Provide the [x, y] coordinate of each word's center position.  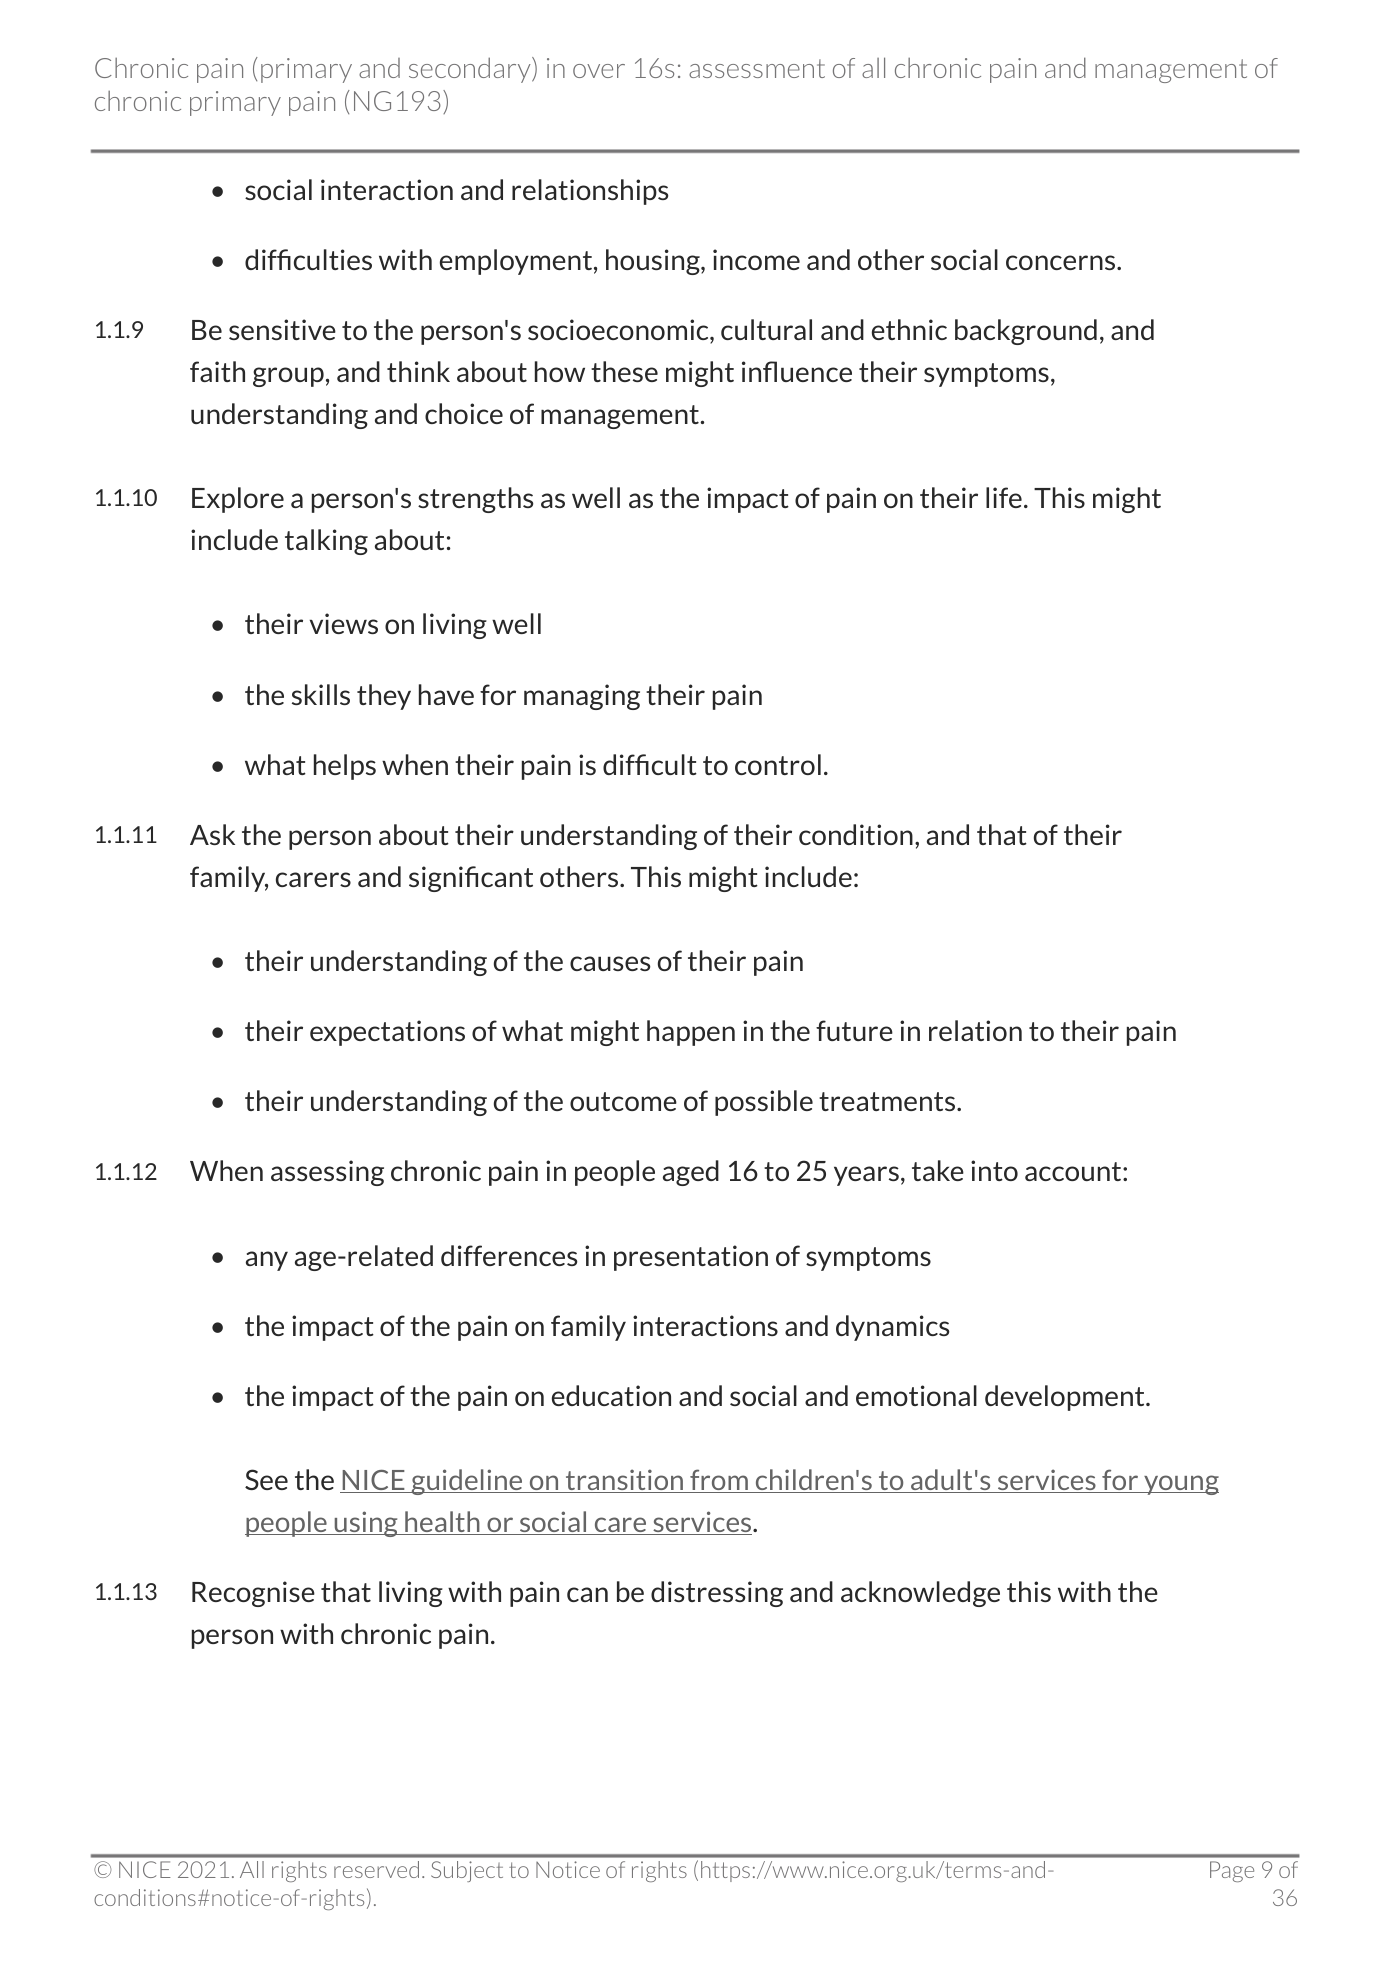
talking [326, 542]
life [1004, 497]
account [1074, 1171]
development [1066, 1398]
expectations [387, 1033]
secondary [471, 70]
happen [691, 1033]
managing [582, 697]
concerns [1062, 262]
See [266, 1479]
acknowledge [920, 1594]
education [611, 1395]
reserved [376, 1869]
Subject [467, 1871]
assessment [757, 68]
